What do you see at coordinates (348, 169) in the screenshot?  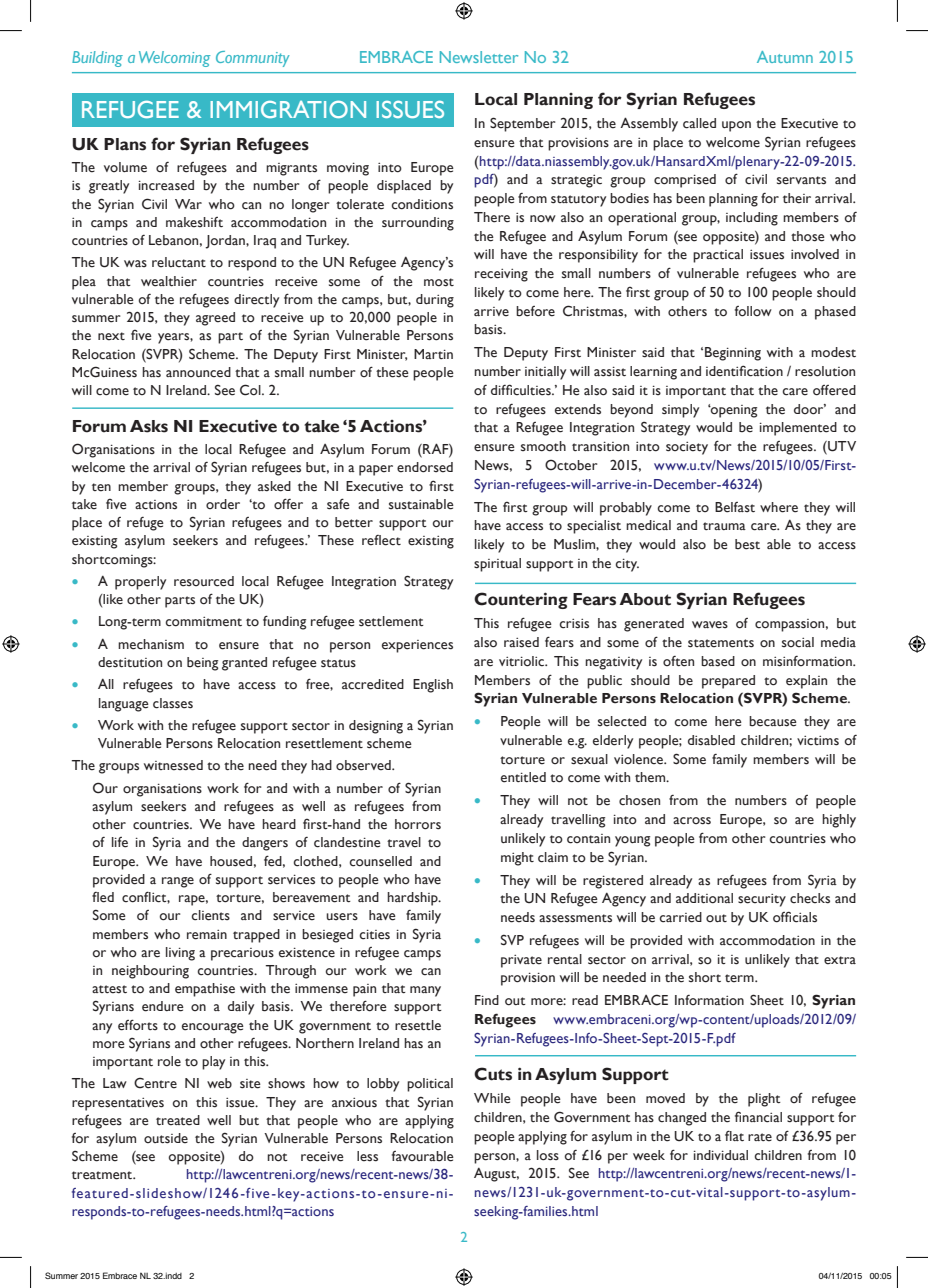 I see `moving` at bounding box center [348, 169].
